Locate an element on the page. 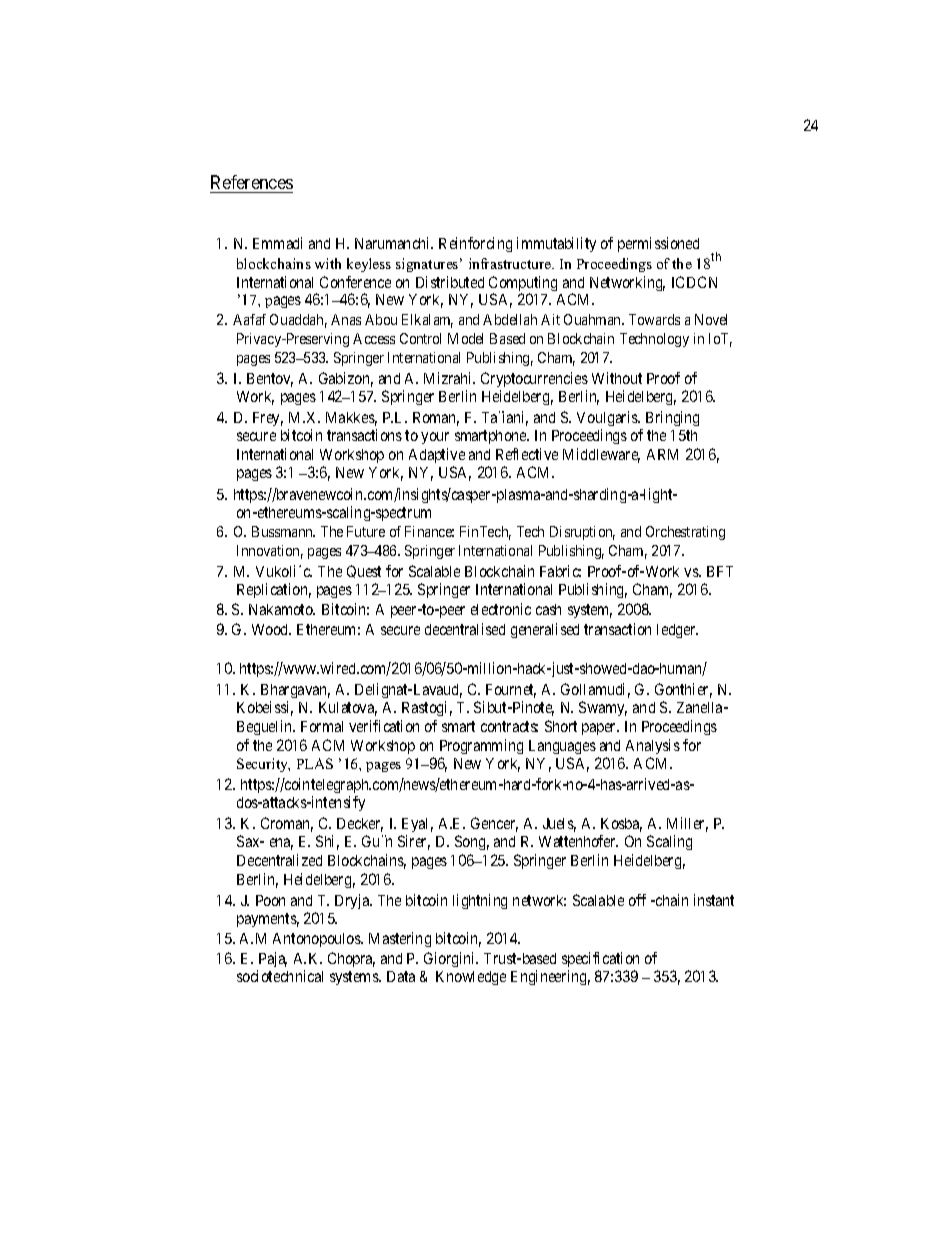  specification is located at coordinates (600, 961).
